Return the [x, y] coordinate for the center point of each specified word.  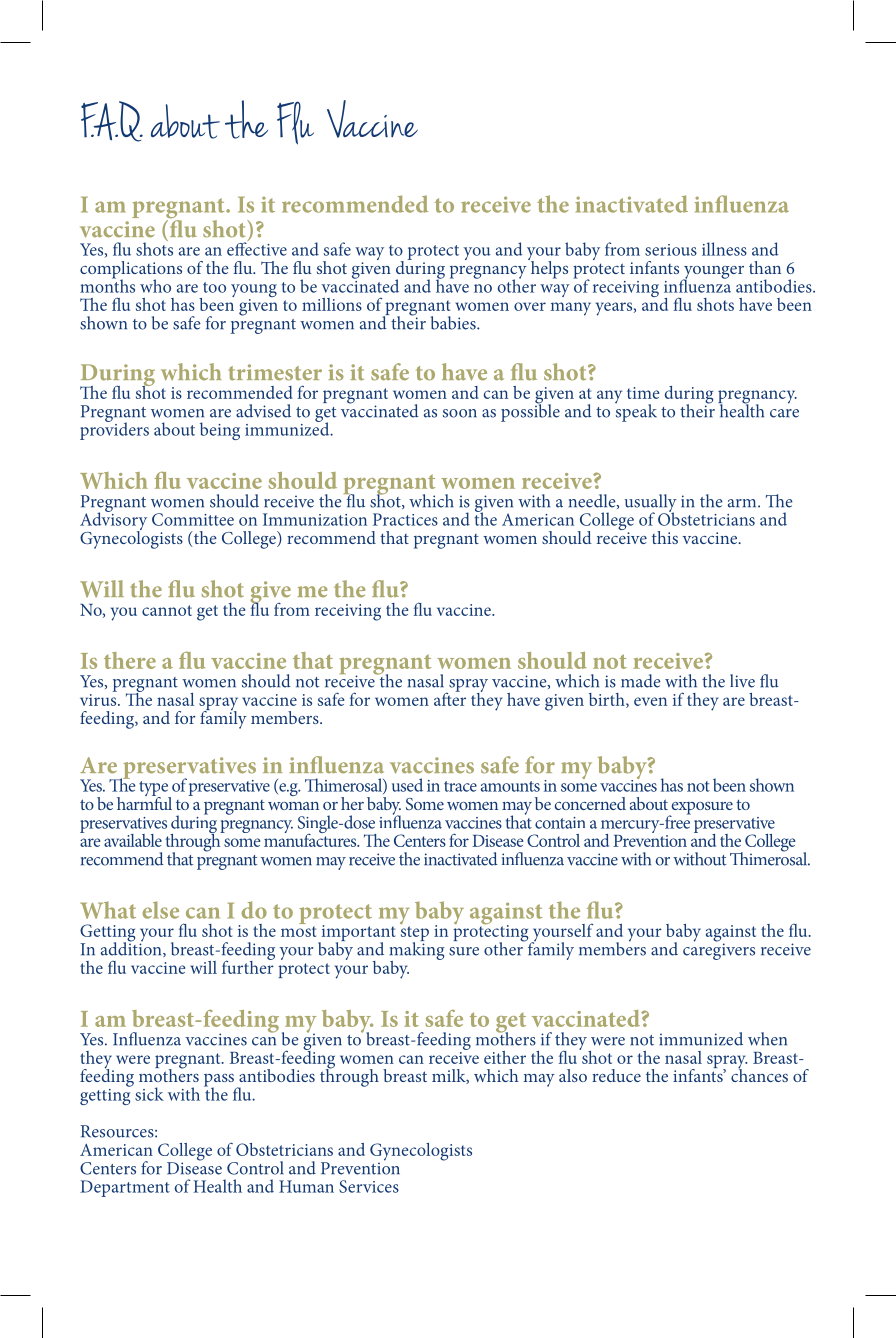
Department [125, 1188]
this [665, 537]
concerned [590, 803]
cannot [167, 610]
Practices [405, 519]
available [133, 840]
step [415, 935]
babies [454, 323]
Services [369, 1186]
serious [671, 250]
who [155, 286]
